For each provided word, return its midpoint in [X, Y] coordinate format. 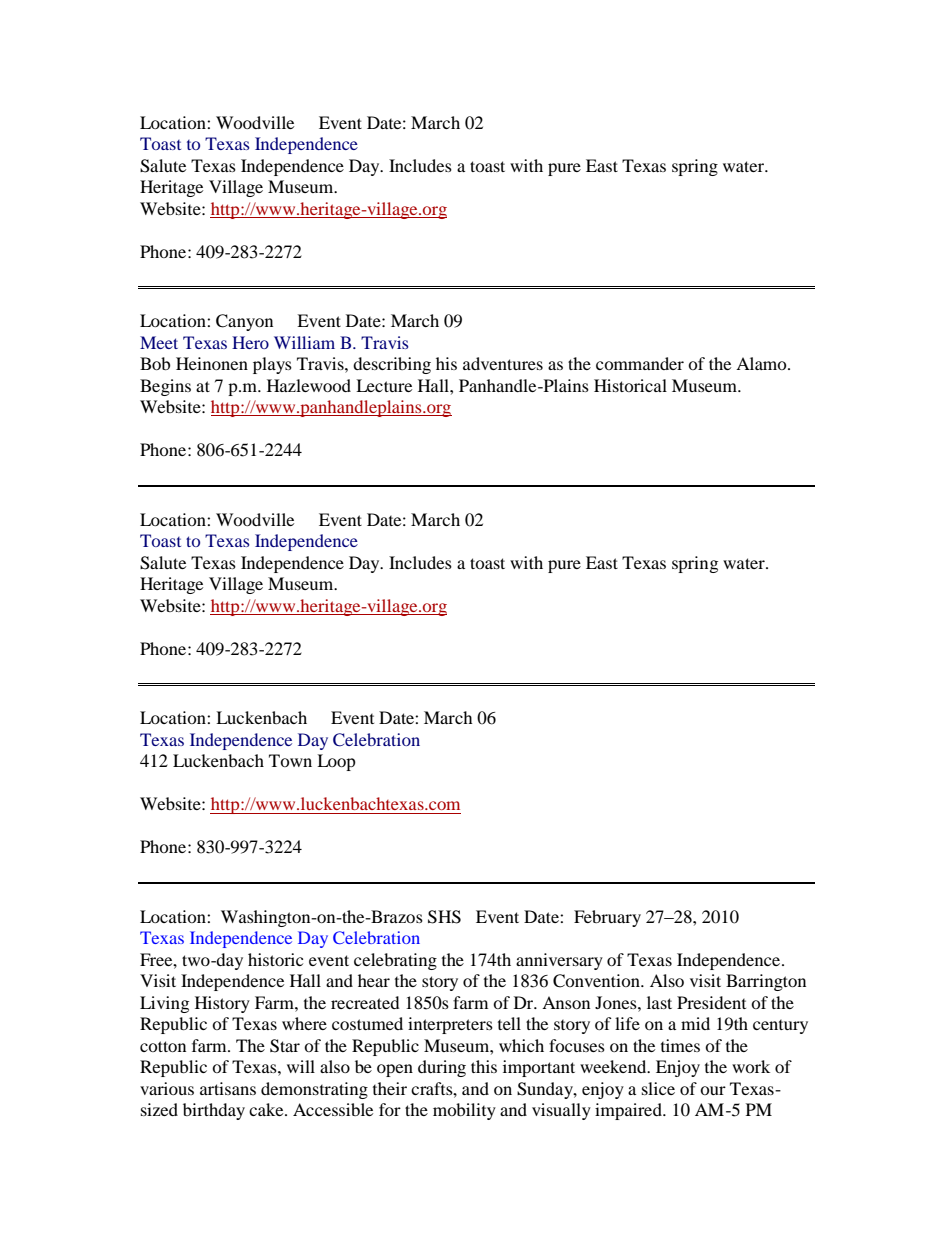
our [713, 1090]
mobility [464, 1111]
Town [290, 760]
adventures [503, 363]
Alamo [762, 363]
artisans [228, 1088]
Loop [336, 762]
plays [272, 365]
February [607, 918]
